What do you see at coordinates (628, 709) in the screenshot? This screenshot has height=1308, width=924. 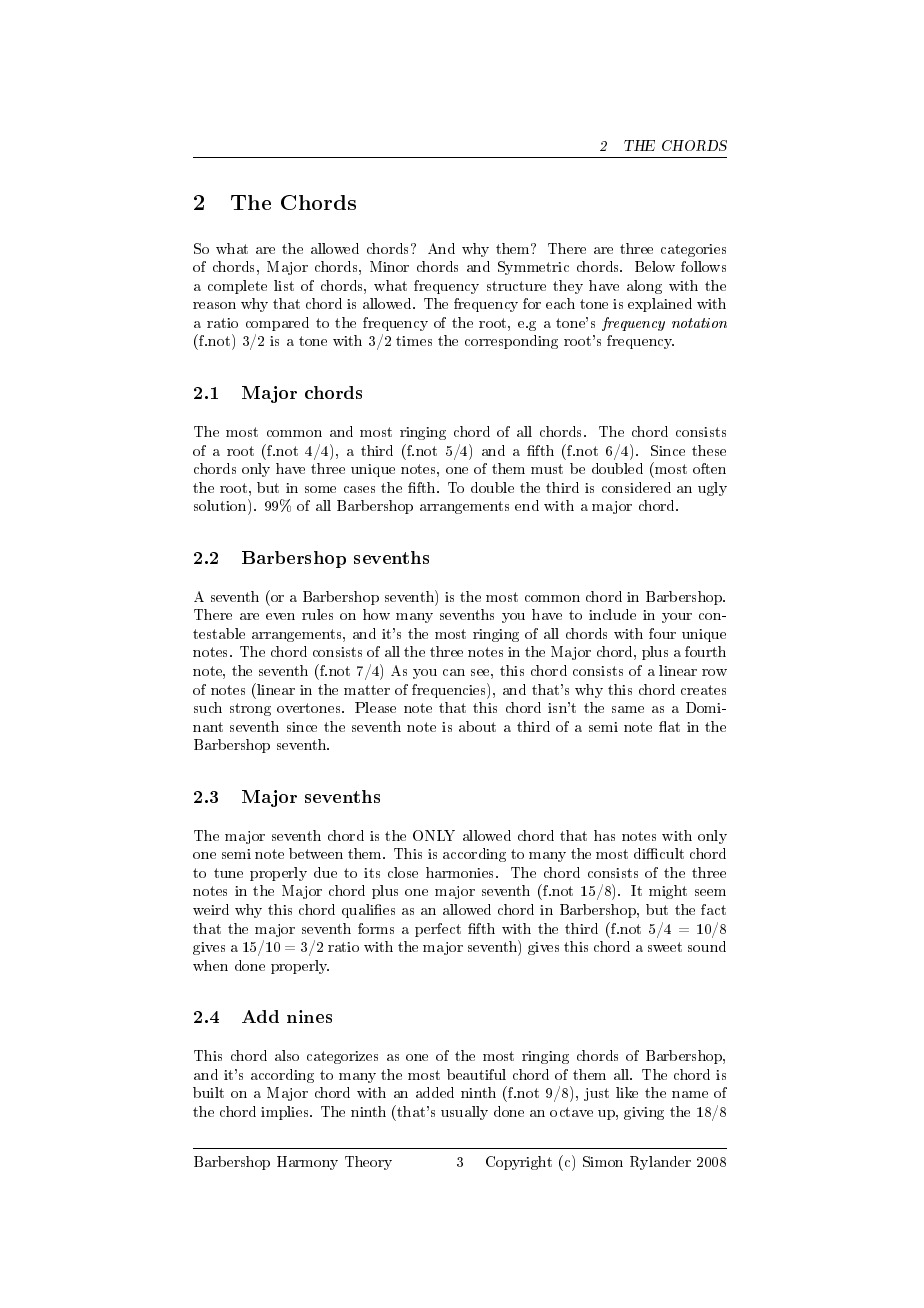 I see `same` at bounding box center [628, 709].
